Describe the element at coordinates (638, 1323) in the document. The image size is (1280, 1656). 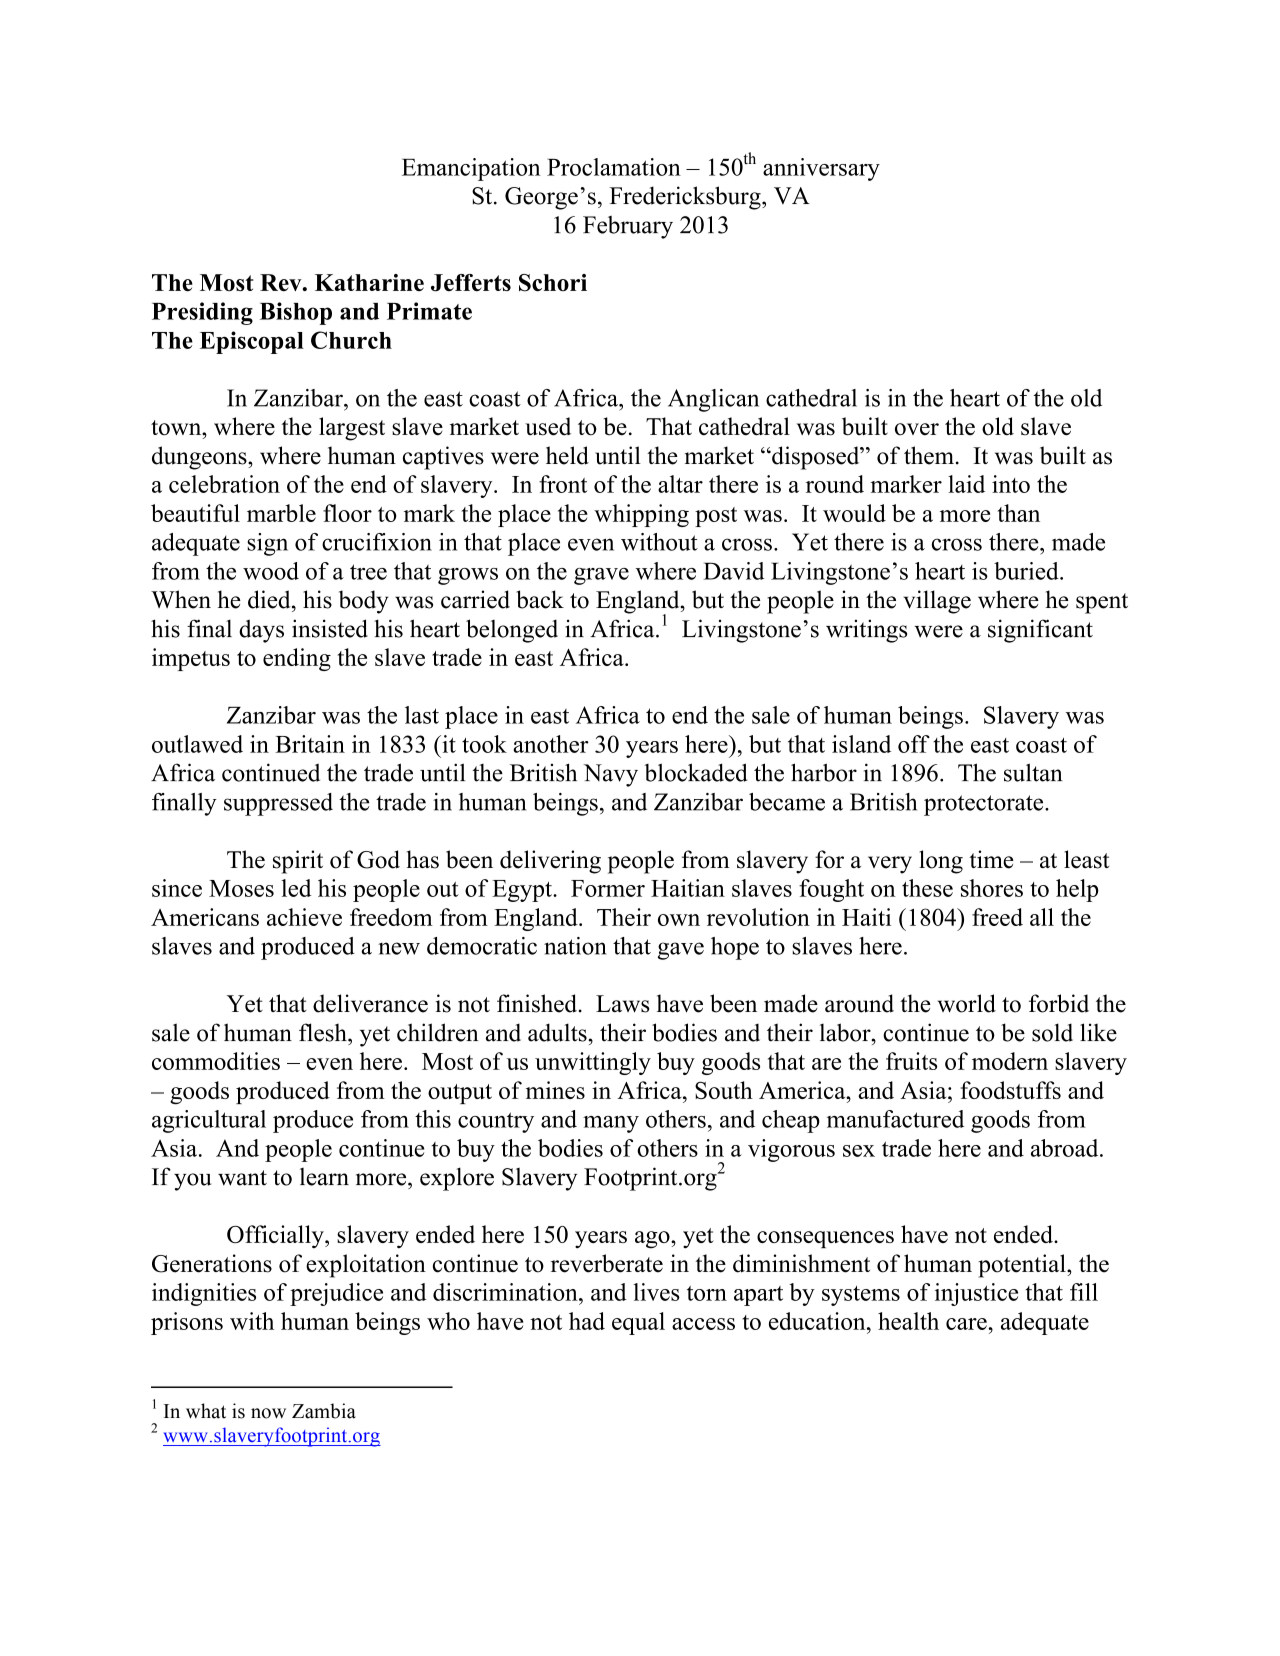
I see `equal` at that location.
